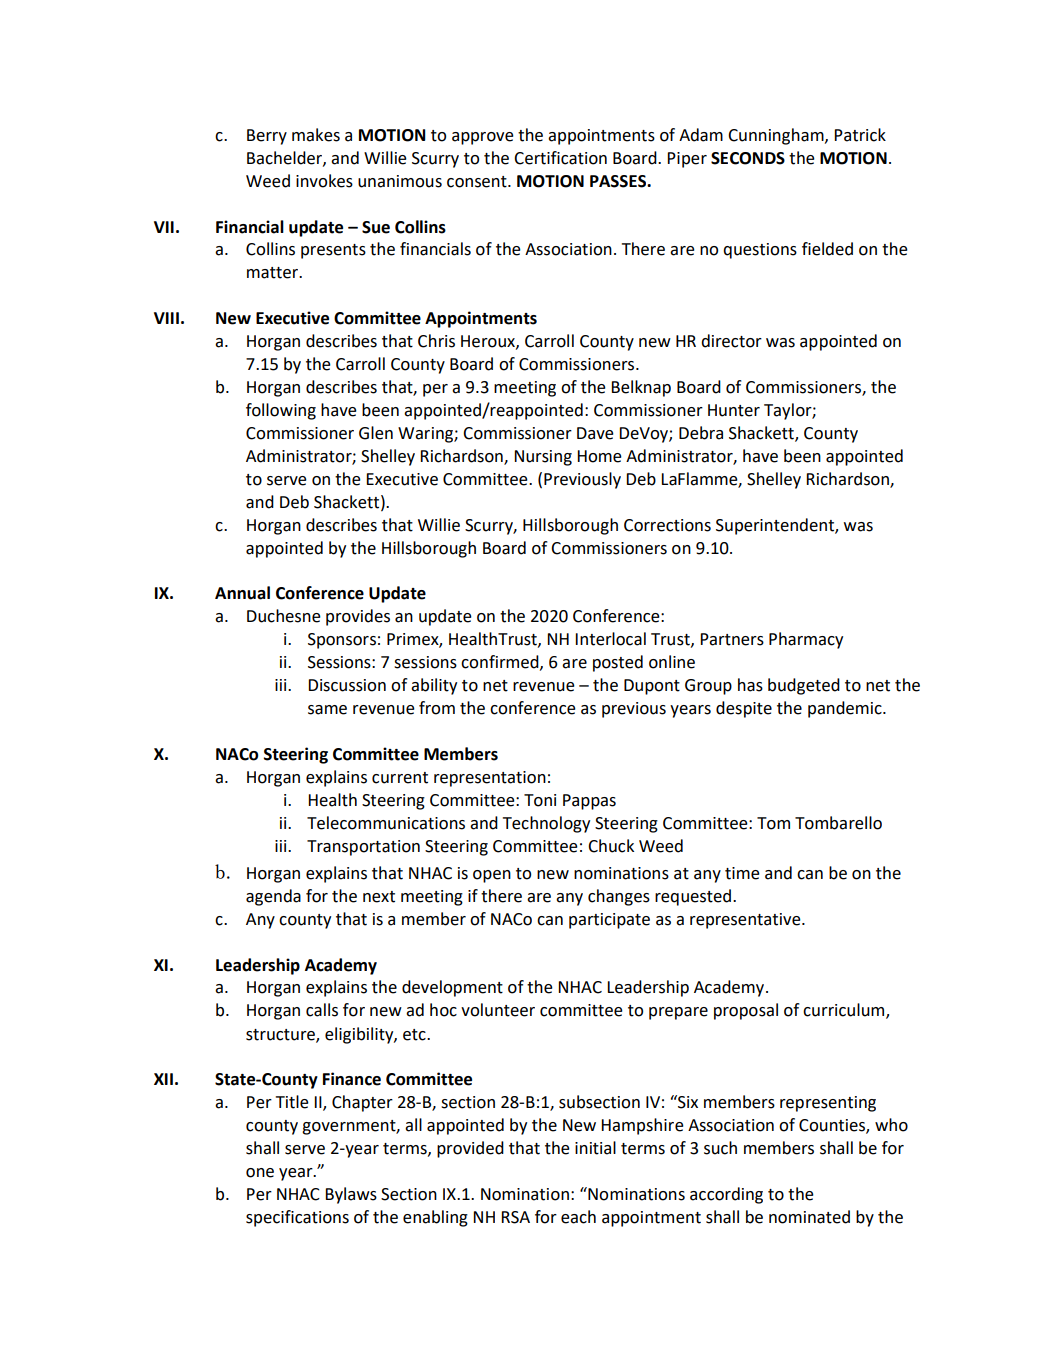 The height and width of the screenshot is (1352, 1045). Describe the element at coordinates (273, 897) in the screenshot. I see `agenda` at that location.
